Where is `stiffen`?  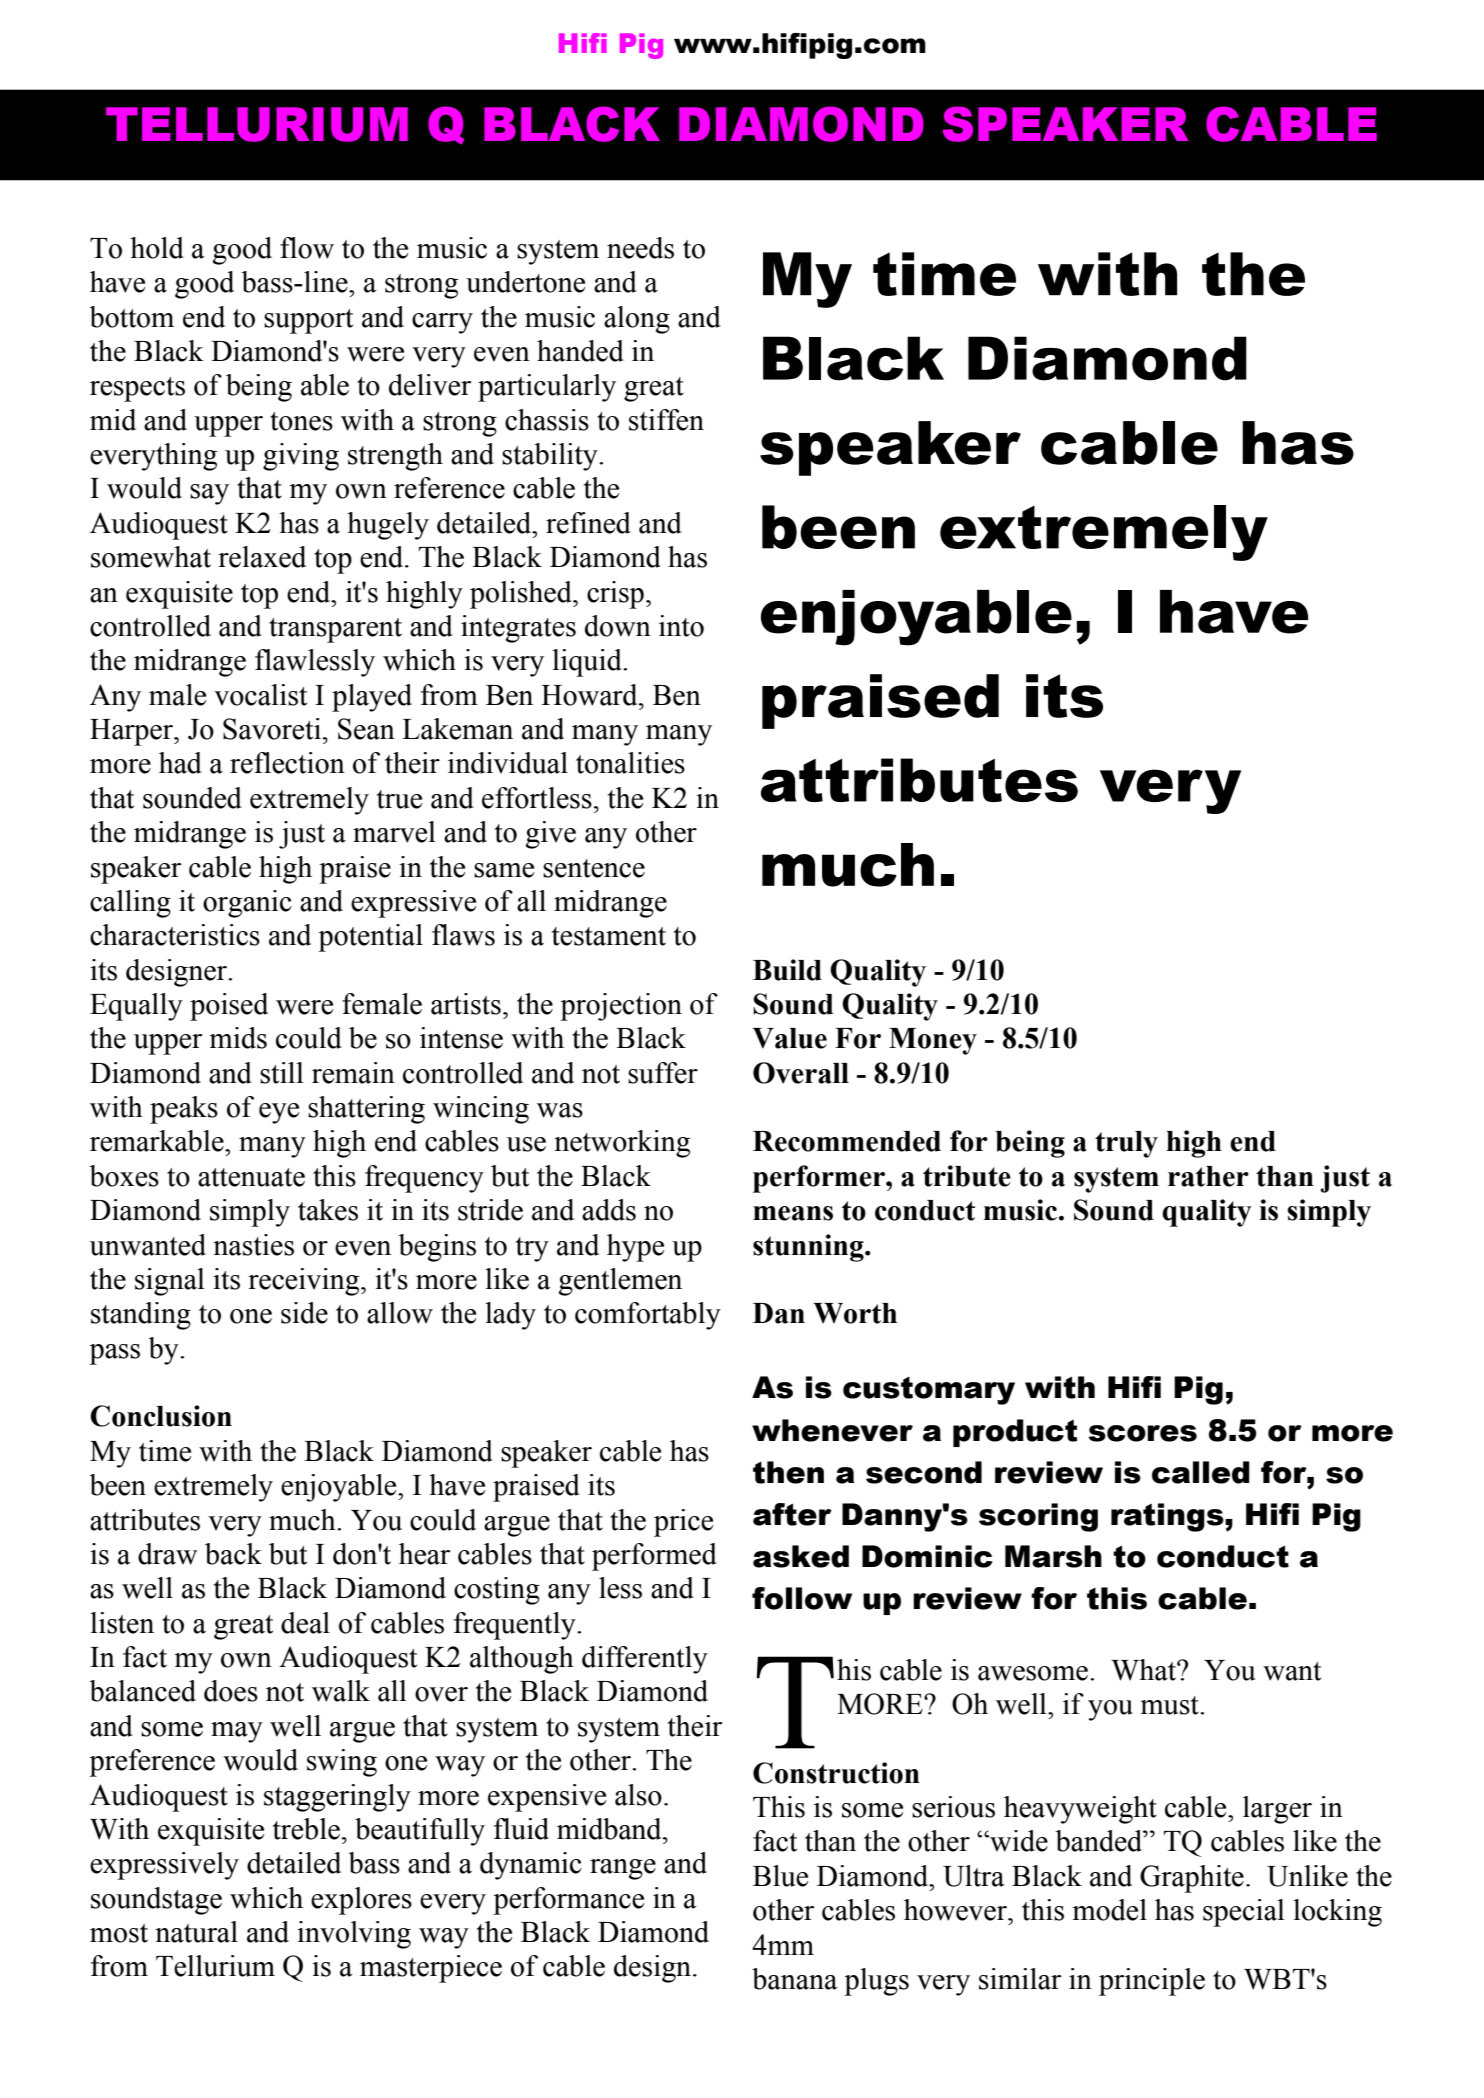
stiffen is located at coordinates (666, 420).
